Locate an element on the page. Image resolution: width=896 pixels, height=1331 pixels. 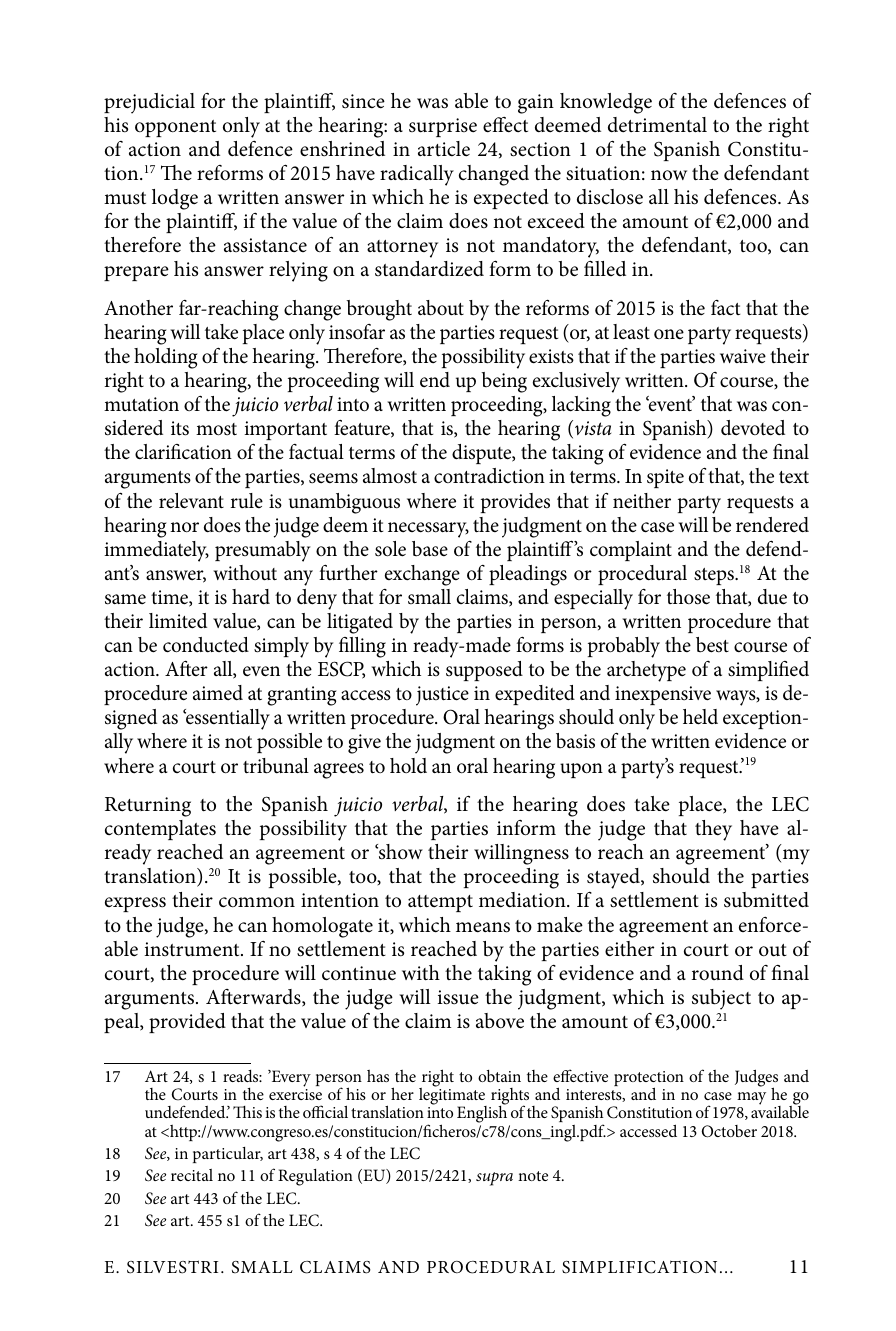
show is located at coordinates (400, 852).
